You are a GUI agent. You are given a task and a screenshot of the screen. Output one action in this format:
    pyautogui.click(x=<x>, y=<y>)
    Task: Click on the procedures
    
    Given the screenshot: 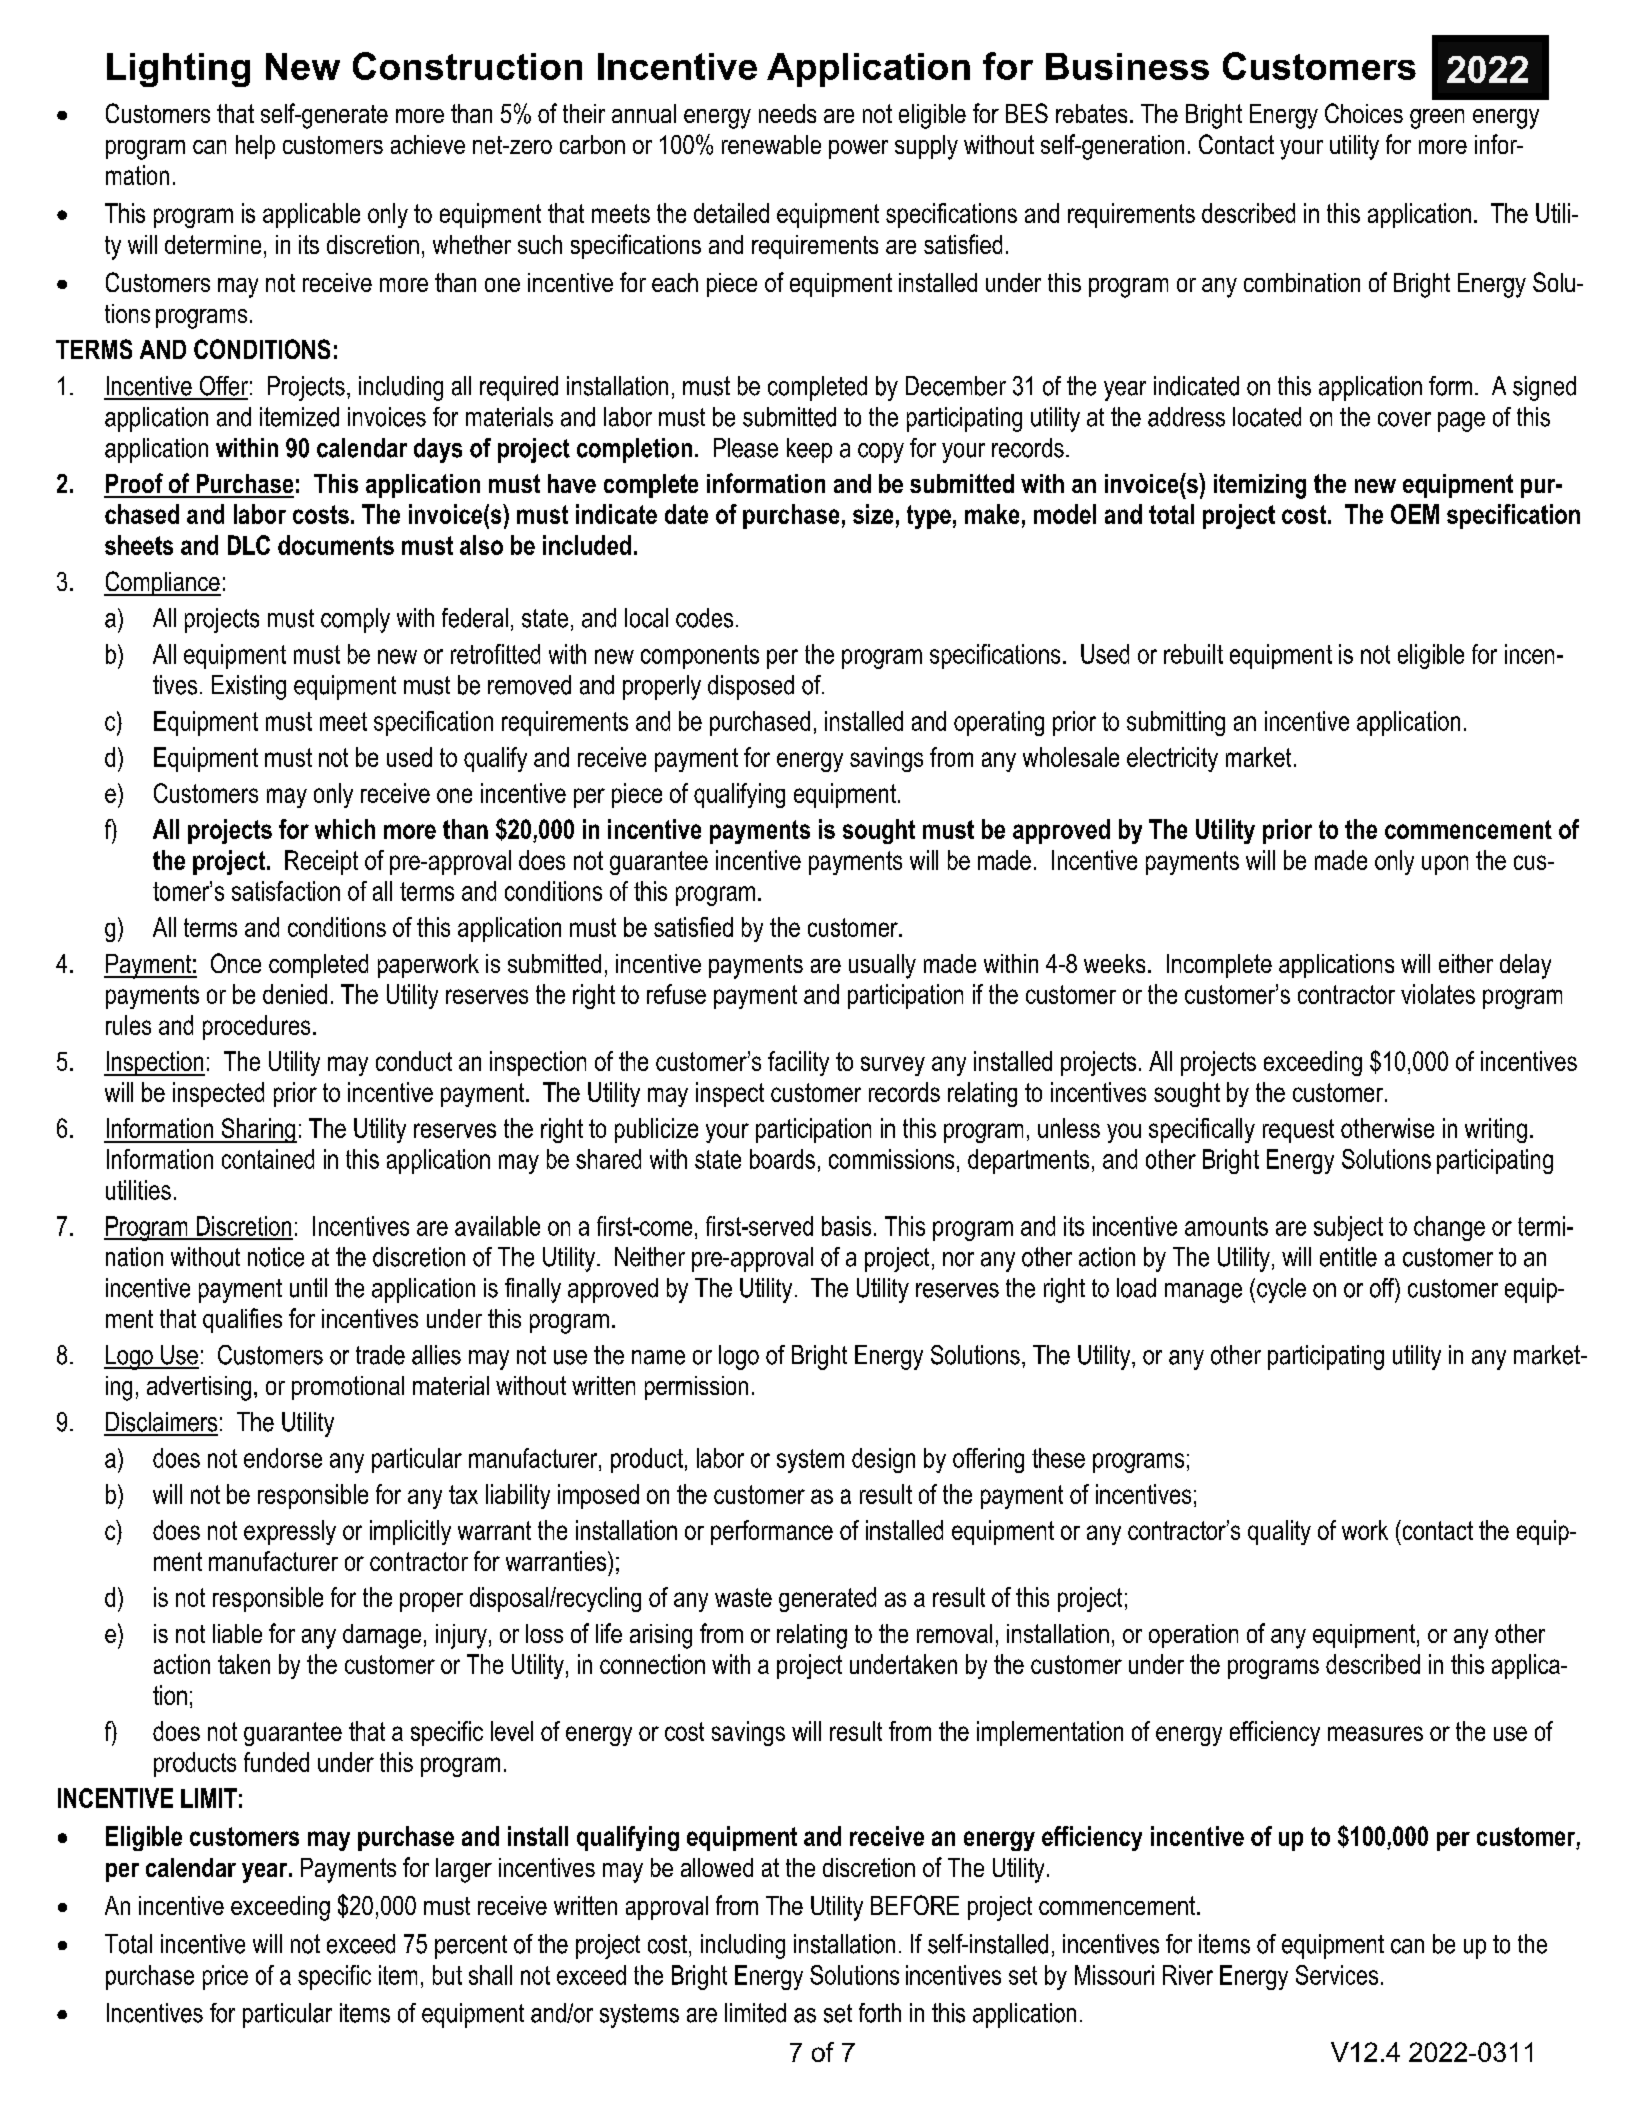 What is the action you would take?
    pyautogui.click(x=256, y=1027)
